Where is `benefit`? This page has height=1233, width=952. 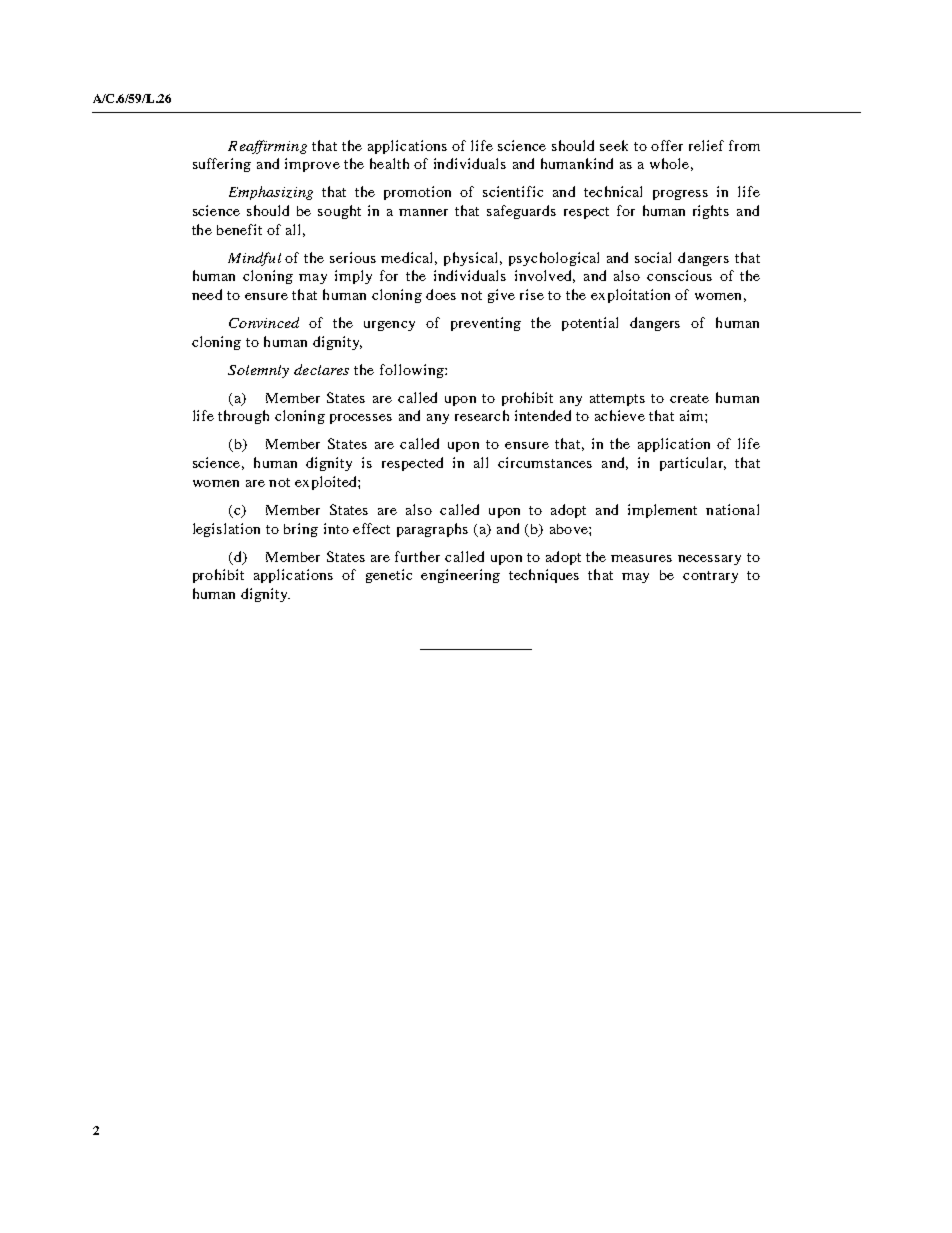
benefit is located at coordinates (239, 229).
